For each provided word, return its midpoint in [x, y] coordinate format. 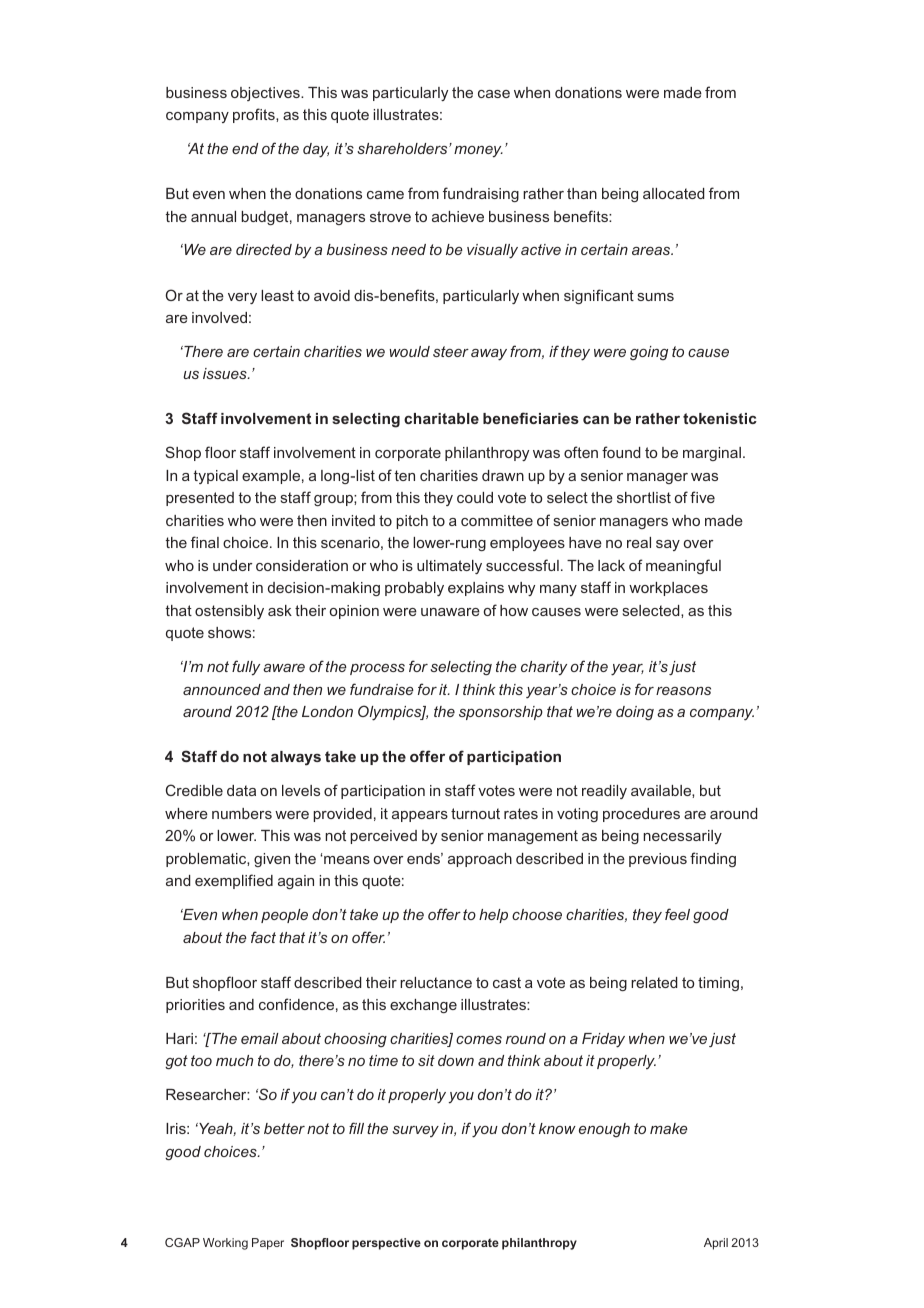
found [621, 452]
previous [658, 860]
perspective [386, 1244]
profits [255, 115]
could [475, 497]
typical [215, 477]
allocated [674, 193]
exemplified [234, 881]
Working [225, 1244]
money [478, 152]
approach [480, 860]
